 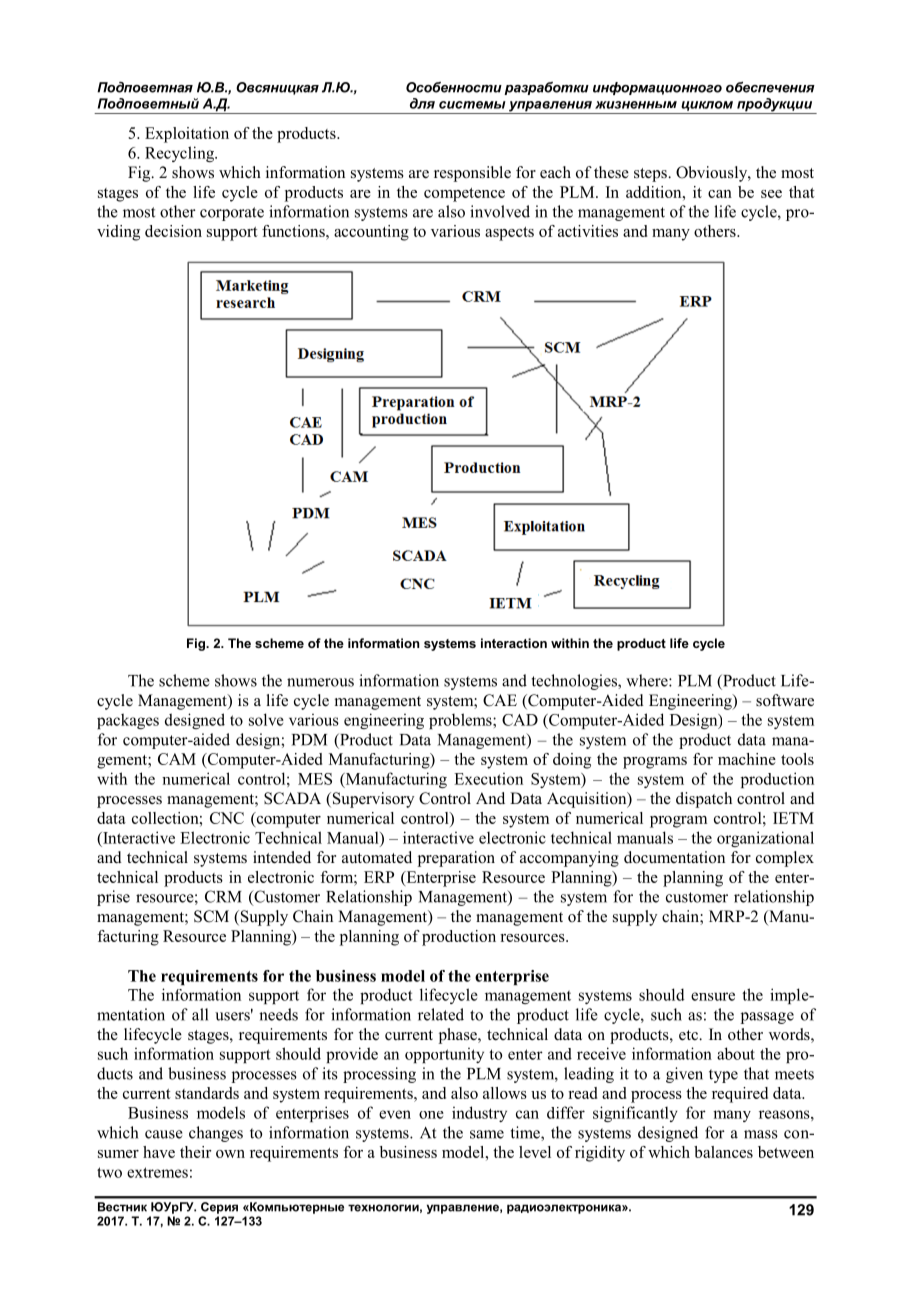 What do you see at coordinates (472, 174) in the screenshot?
I see `responsible` at bounding box center [472, 174].
